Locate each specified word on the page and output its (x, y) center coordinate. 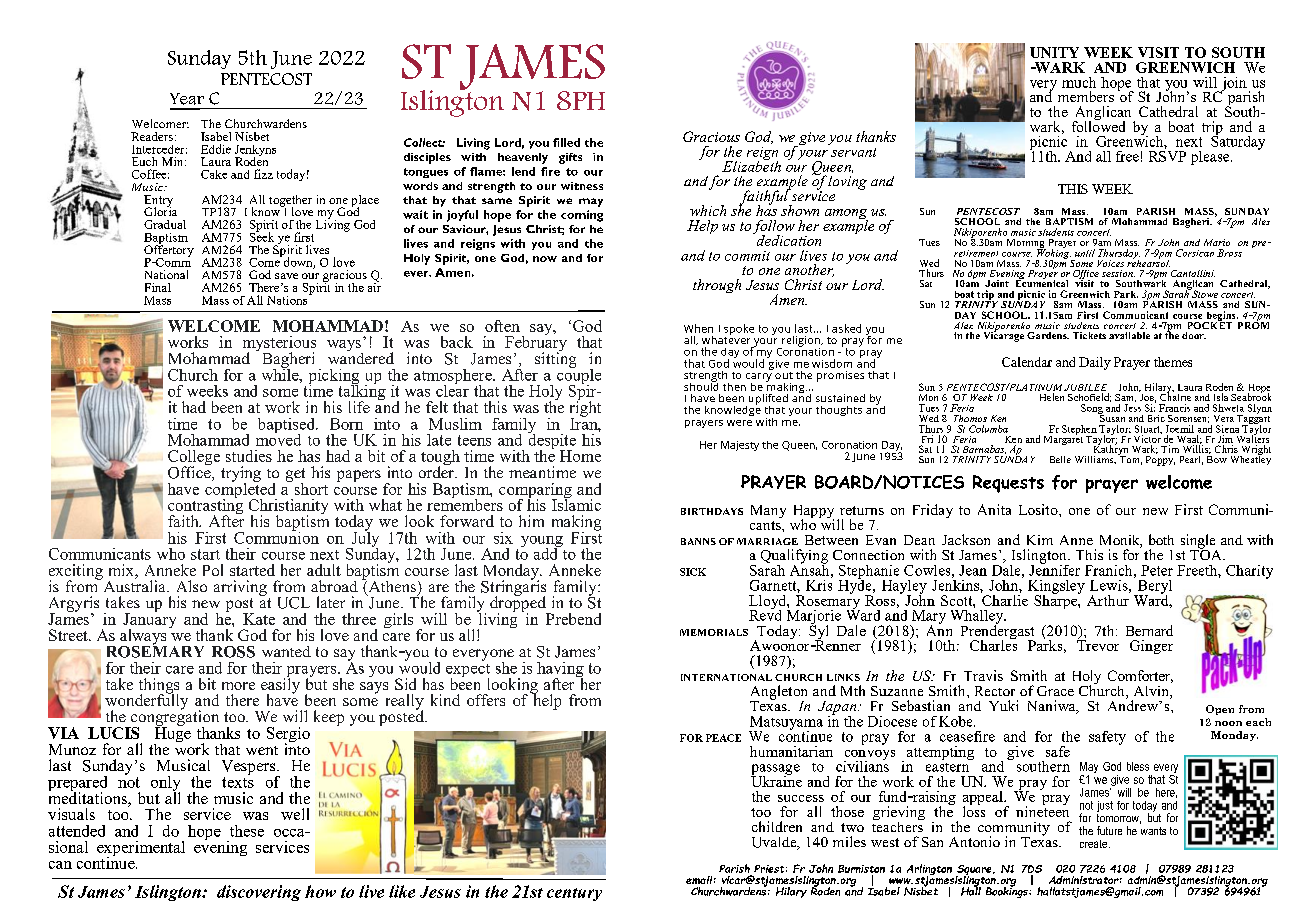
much (1079, 82)
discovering (259, 893)
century (574, 894)
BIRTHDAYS (712, 511)
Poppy (1160, 461)
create (1095, 844)
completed (241, 490)
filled (566, 142)
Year (187, 99)
